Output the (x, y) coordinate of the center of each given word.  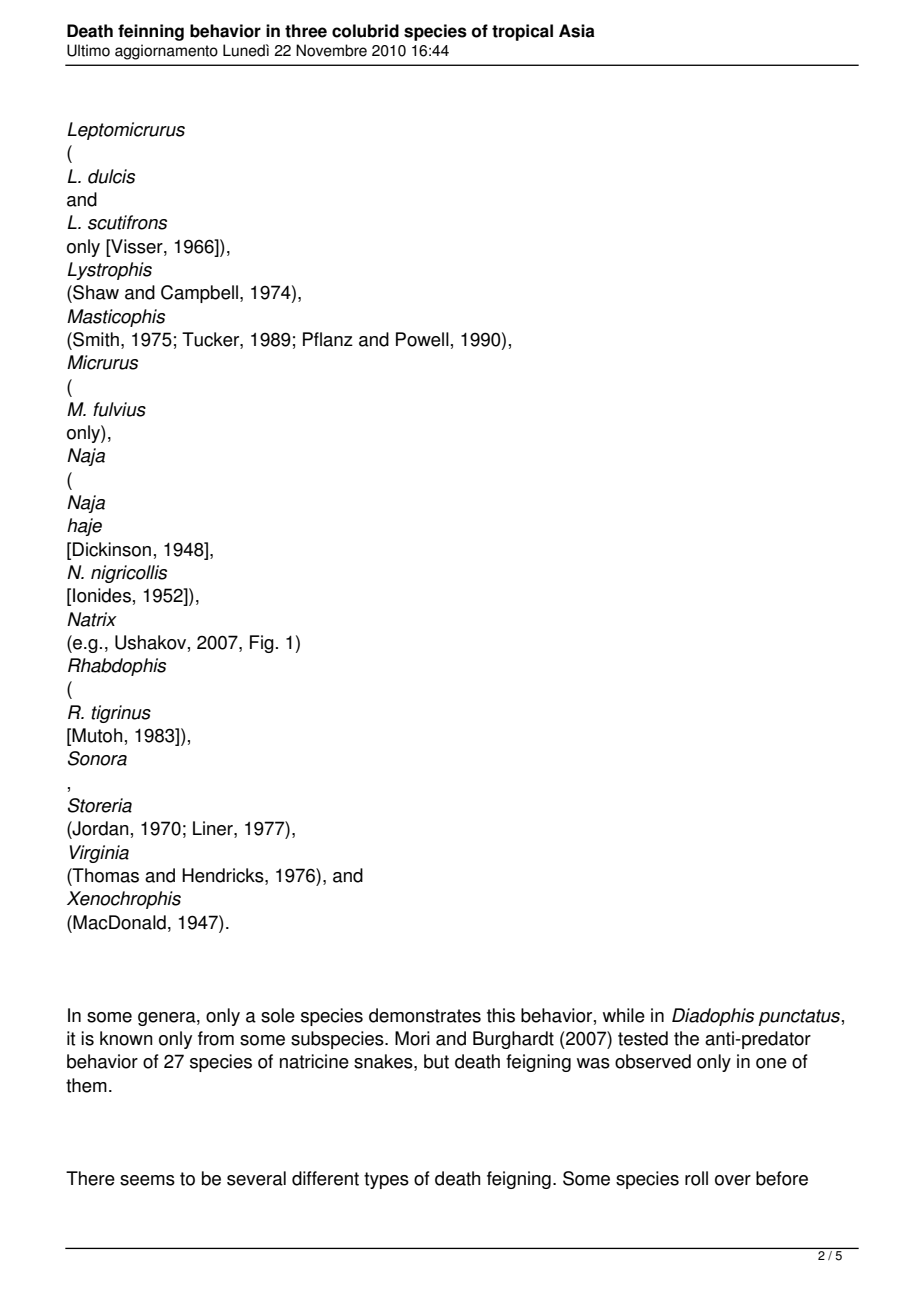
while (624, 1015)
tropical (522, 32)
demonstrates (425, 1015)
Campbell (199, 294)
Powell (422, 339)
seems (147, 1180)
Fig (262, 644)
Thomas (105, 875)
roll (696, 1178)
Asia (577, 31)
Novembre (331, 50)
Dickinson (112, 549)
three (306, 31)
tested (643, 1038)
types (386, 1180)
